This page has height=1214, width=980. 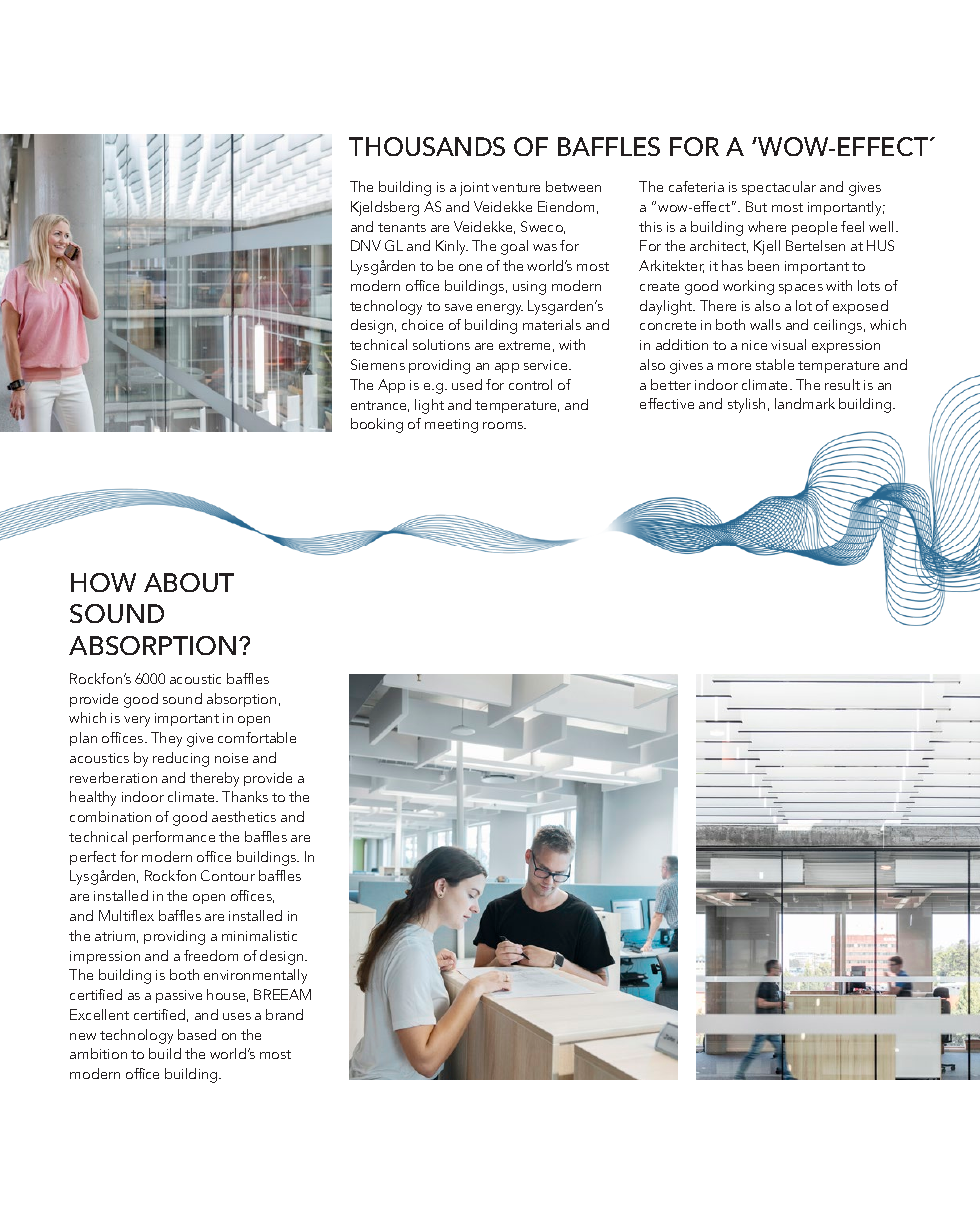 I want to click on joint, so click(x=474, y=189).
